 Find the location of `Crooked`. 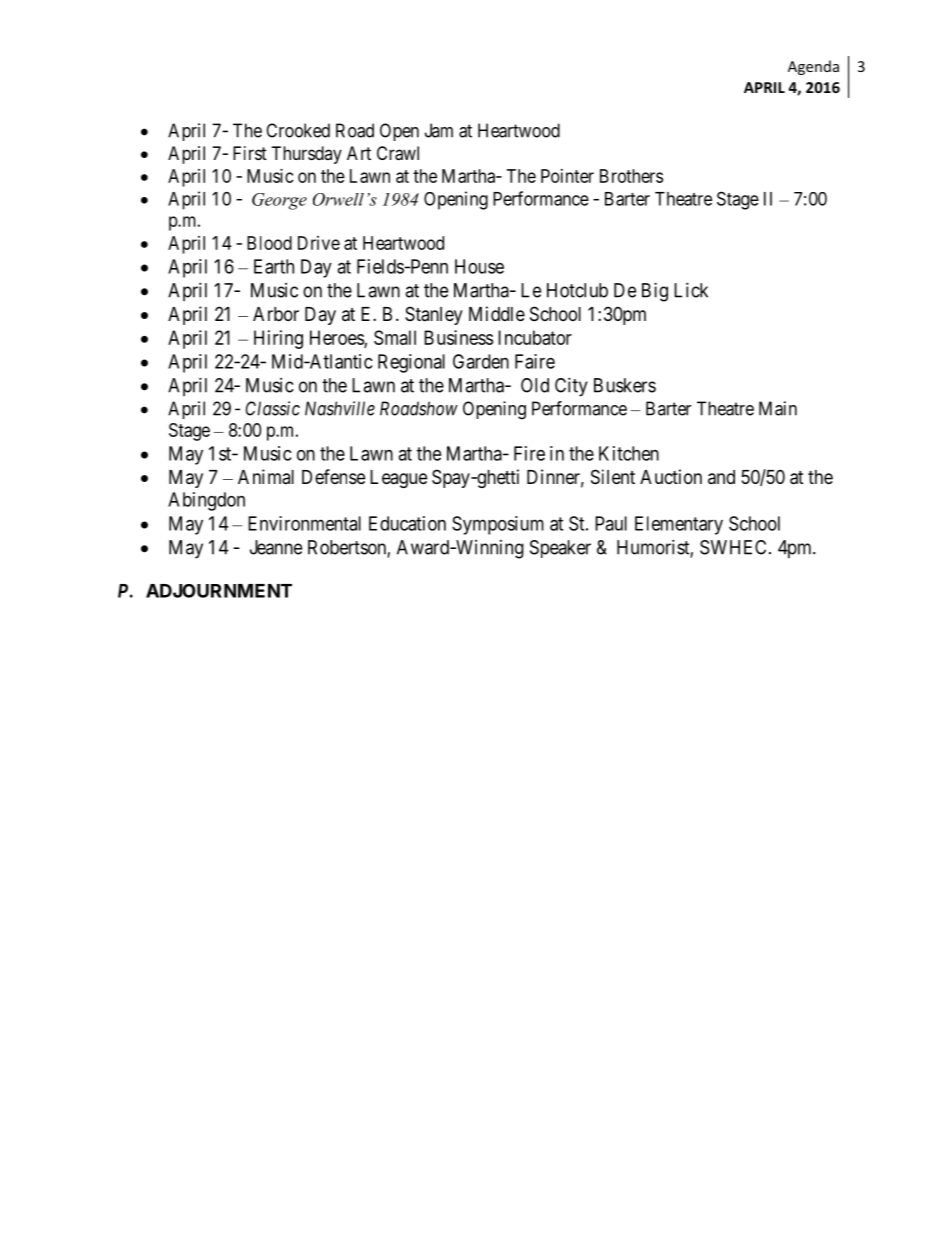

Crooked is located at coordinates (298, 130).
